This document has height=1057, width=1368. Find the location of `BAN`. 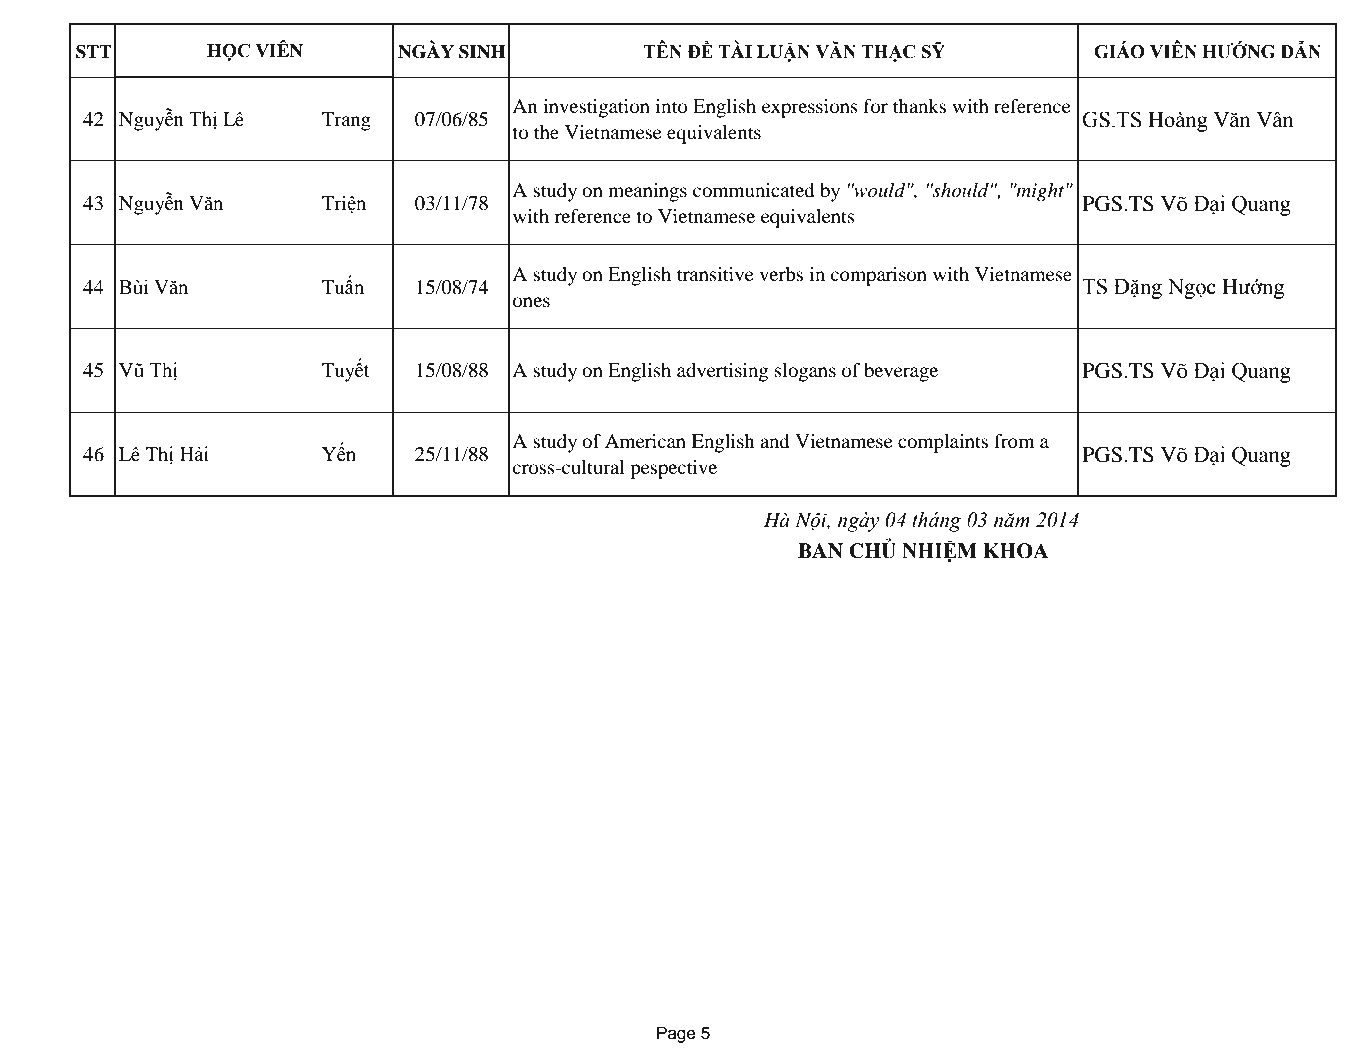

BAN is located at coordinates (820, 551).
